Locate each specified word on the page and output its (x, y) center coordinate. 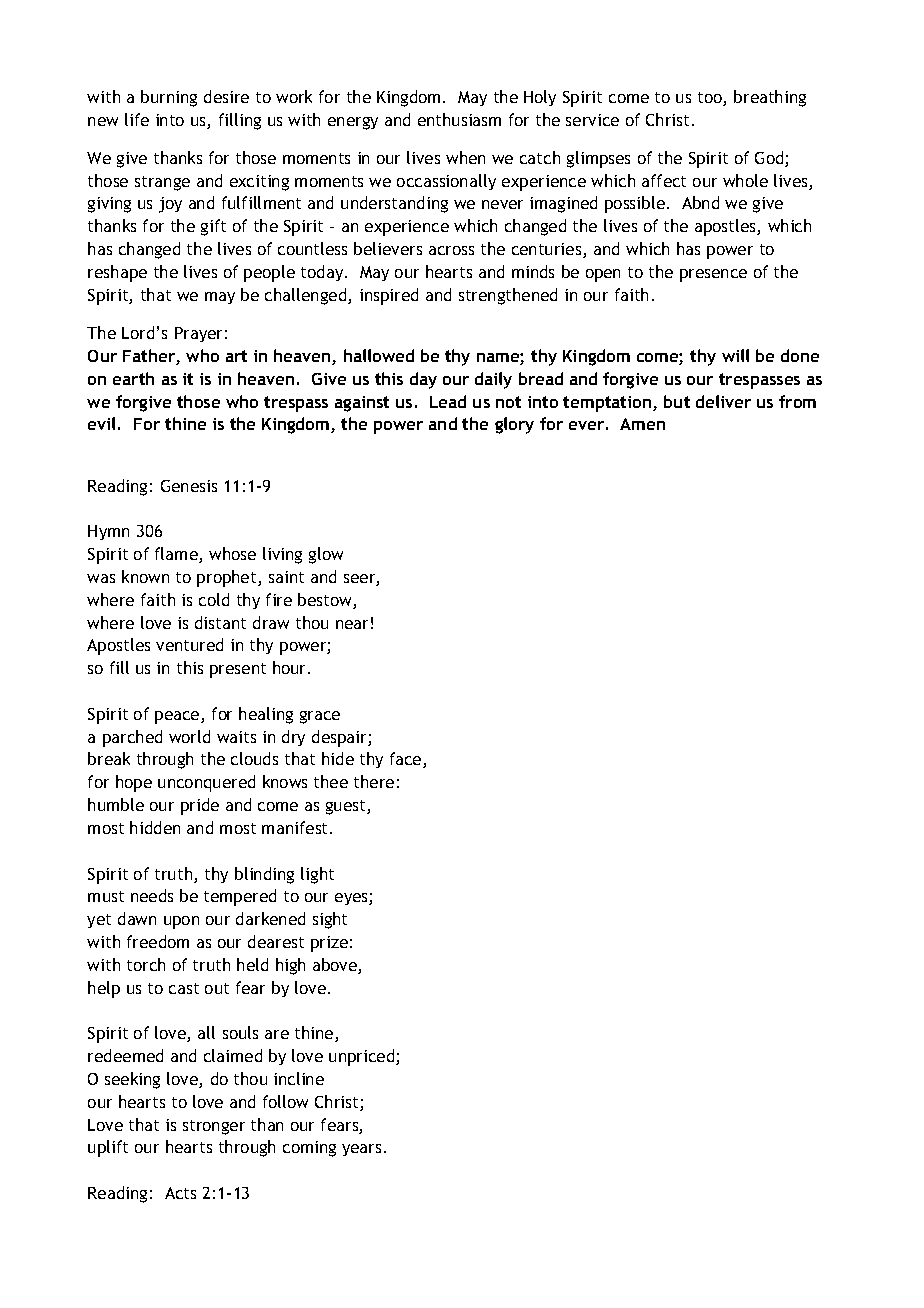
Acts (180, 1193)
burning (169, 98)
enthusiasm (459, 119)
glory (514, 425)
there (374, 781)
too (711, 99)
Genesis (189, 486)
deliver (723, 401)
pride (200, 806)
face (407, 760)
